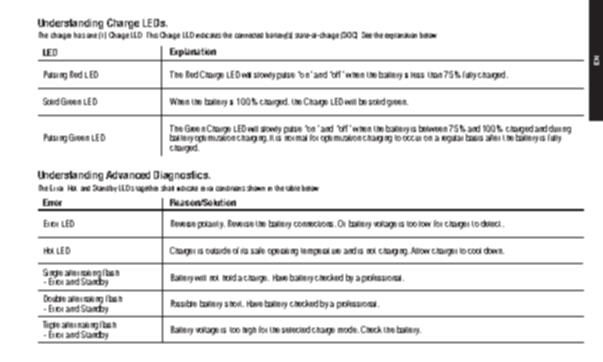 This page has height=362, width=603. What do you see at coordinates (435, 75) in the page?
I see `than` at bounding box center [435, 75].
